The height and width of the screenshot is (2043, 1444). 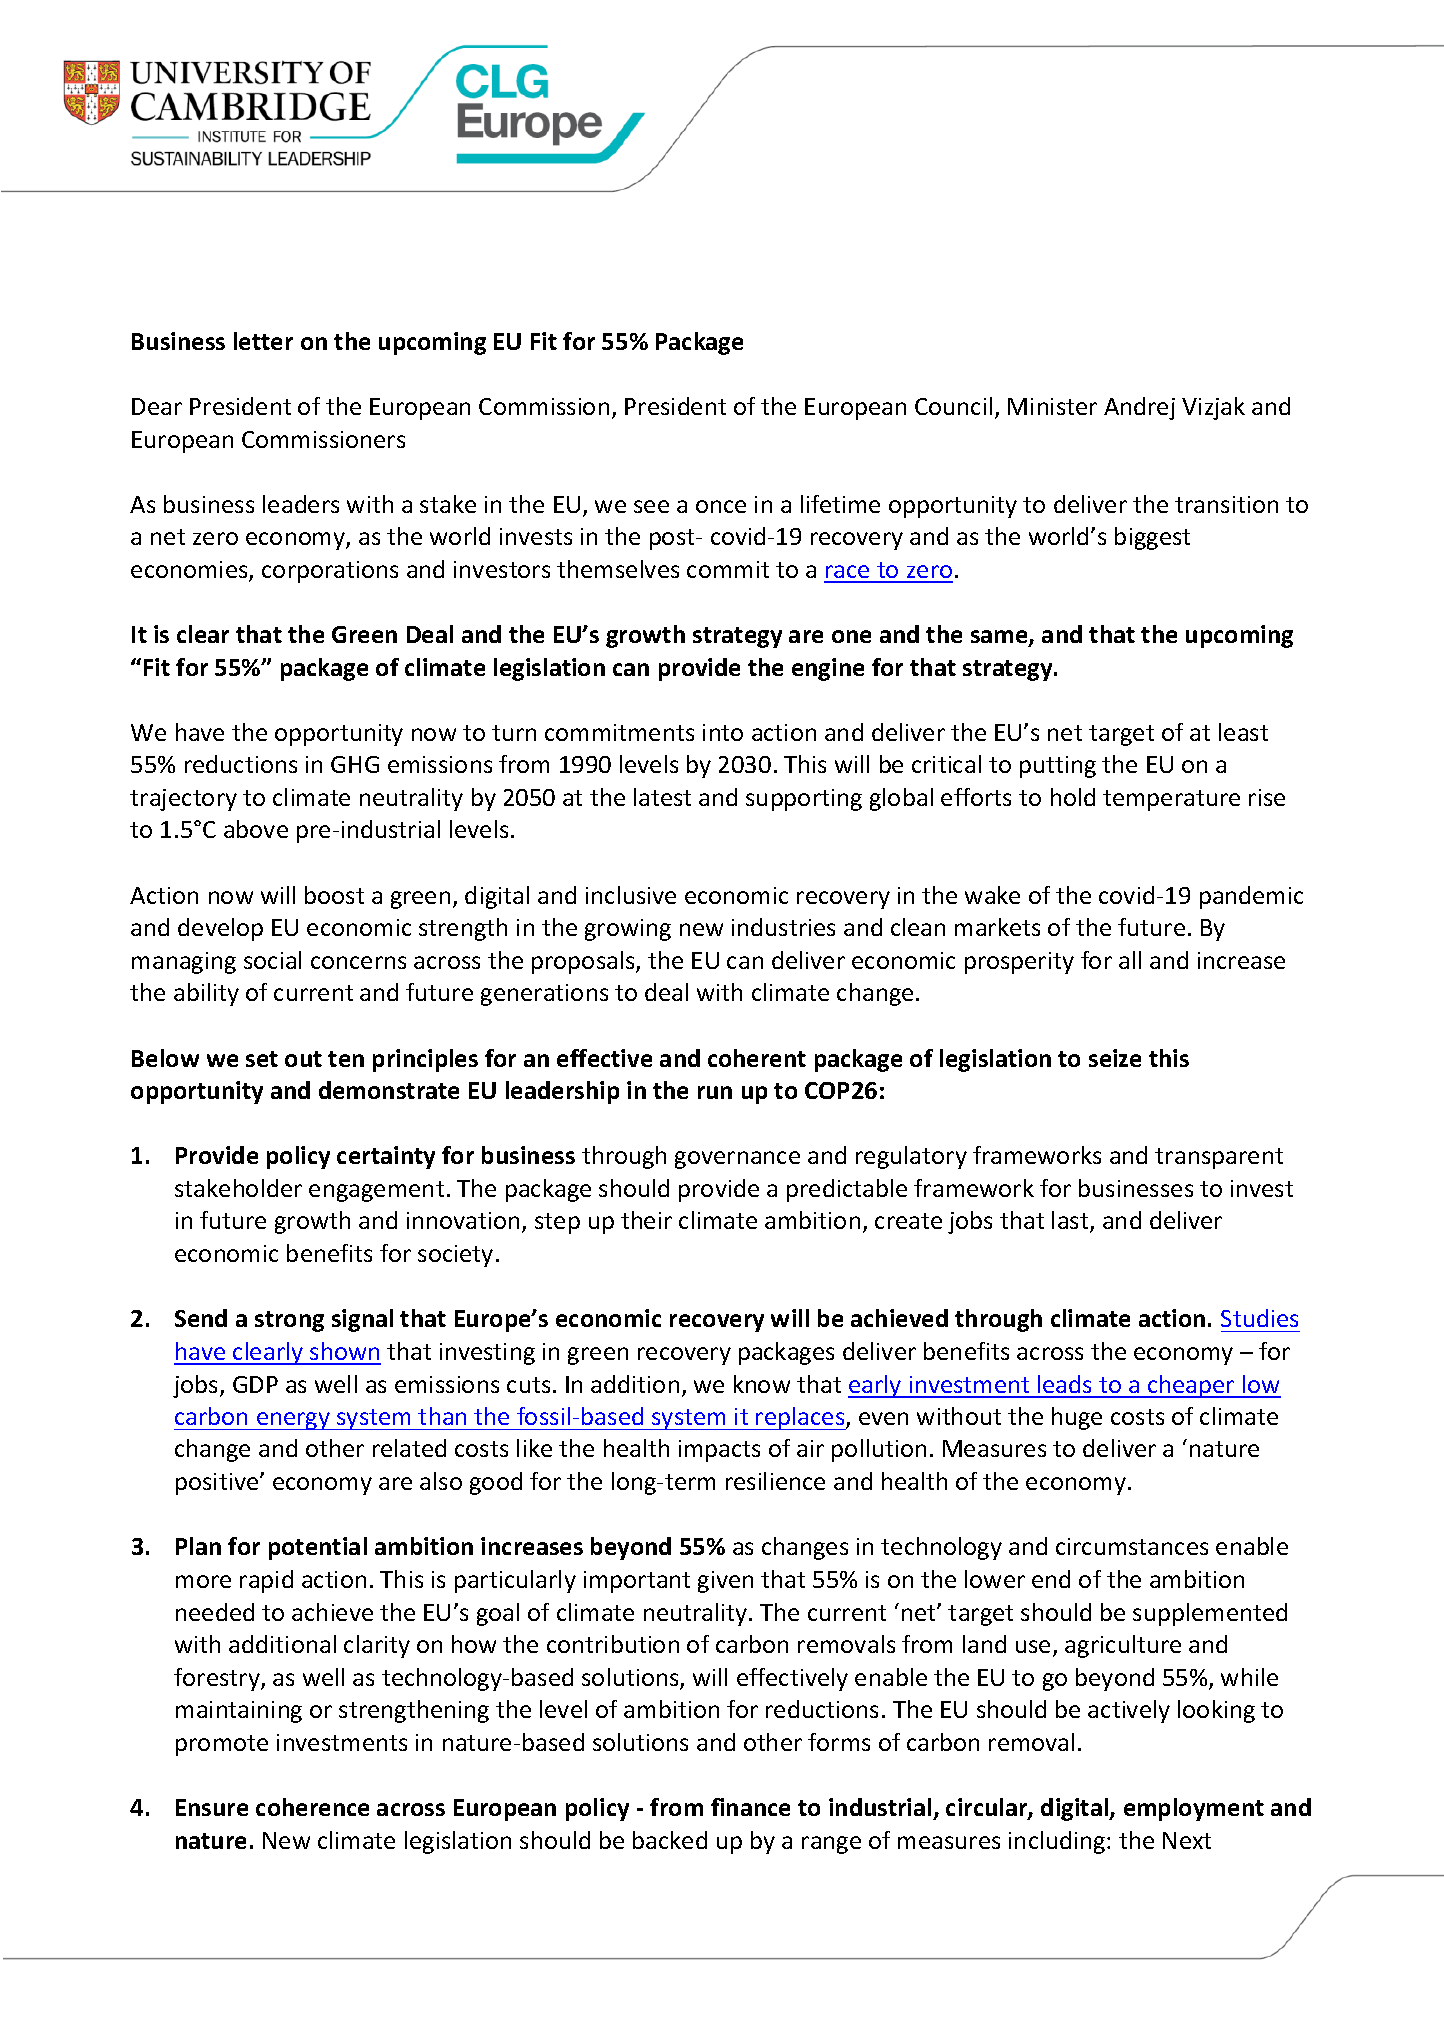 What do you see at coordinates (263, 341) in the screenshot?
I see `letter` at bounding box center [263, 341].
